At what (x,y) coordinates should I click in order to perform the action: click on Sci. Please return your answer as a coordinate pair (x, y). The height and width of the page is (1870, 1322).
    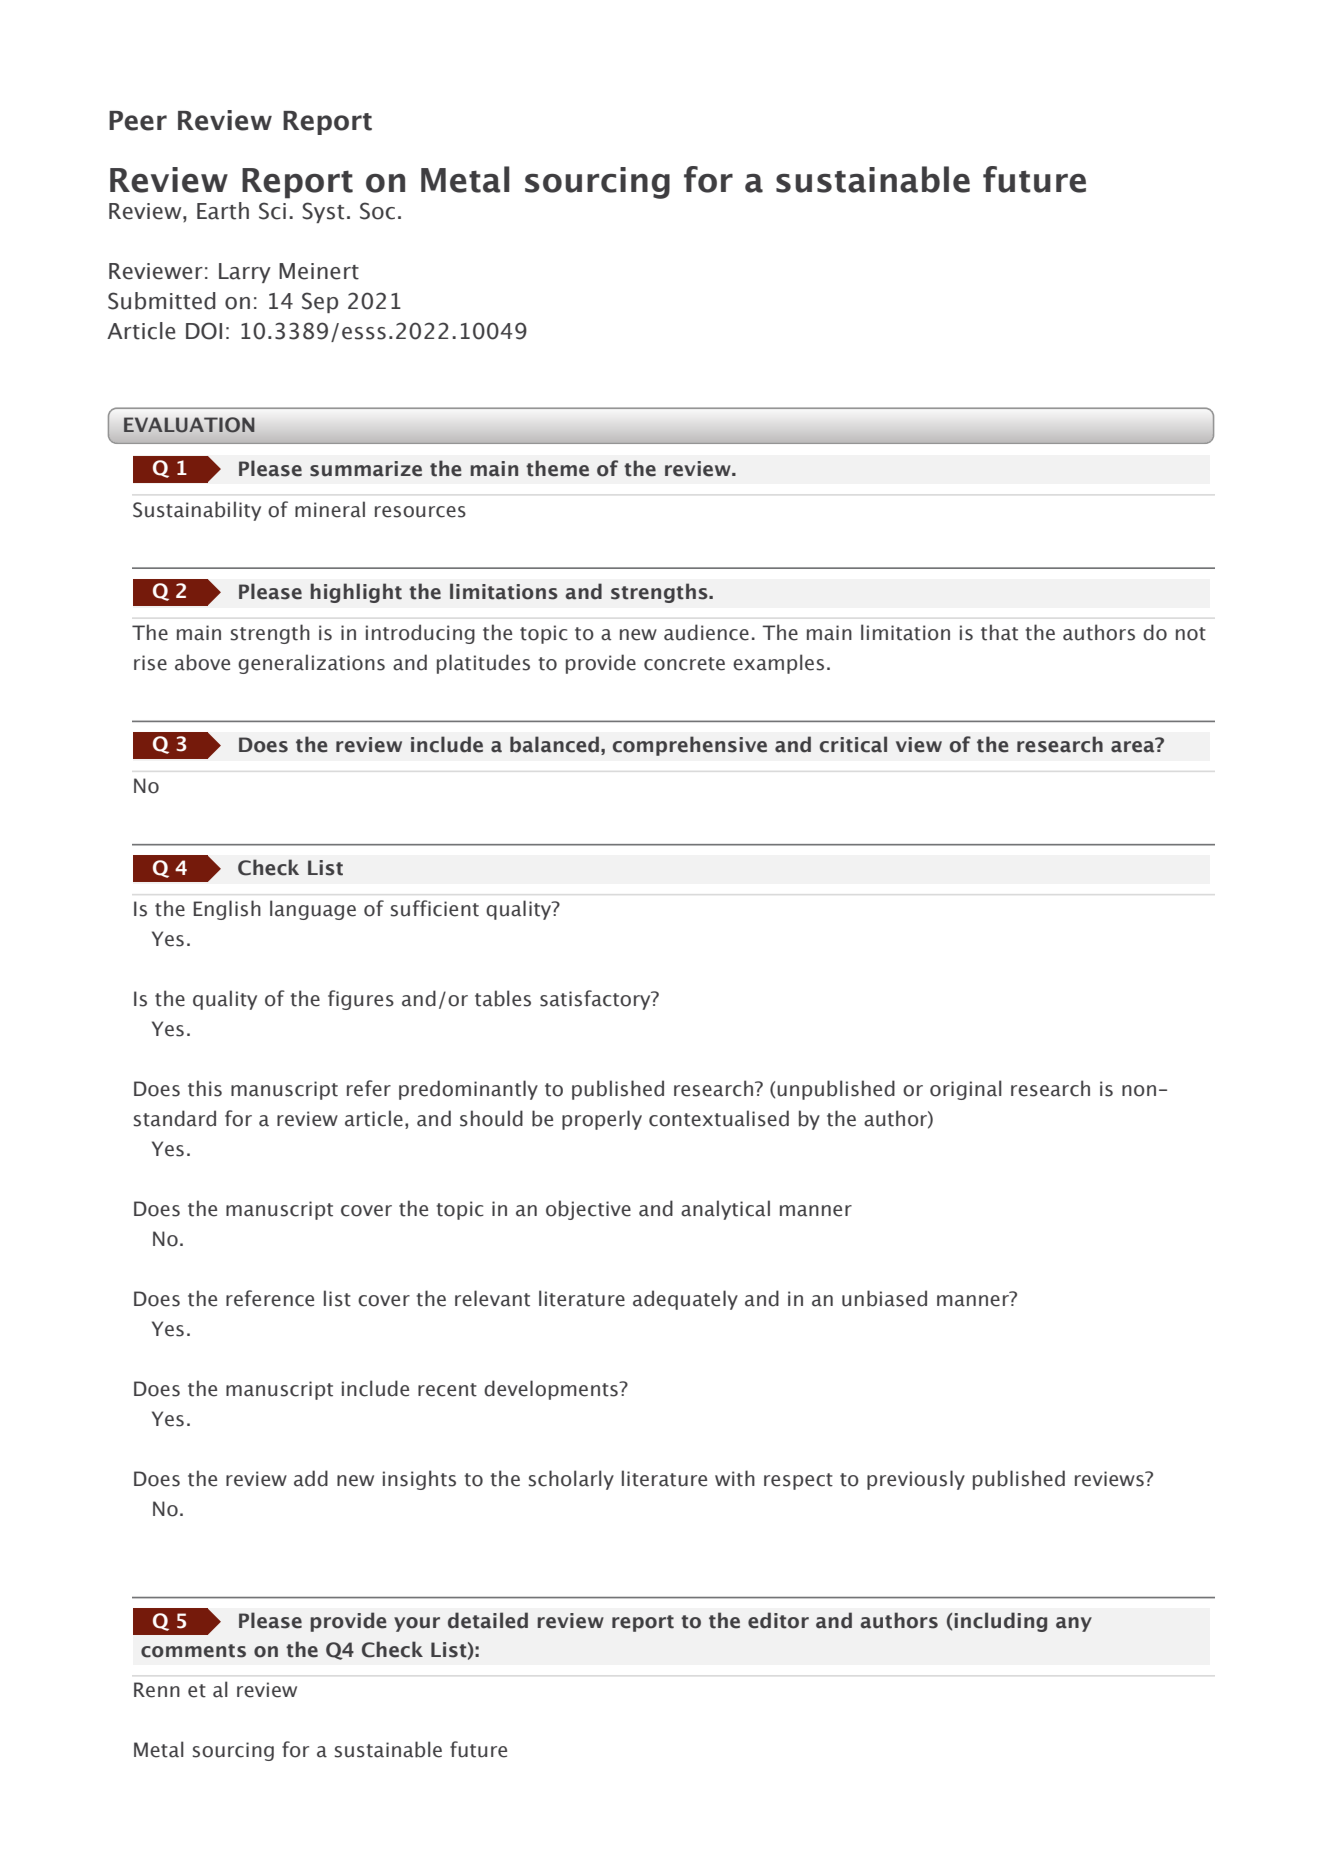
    Looking at the image, I should click on (272, 211).
